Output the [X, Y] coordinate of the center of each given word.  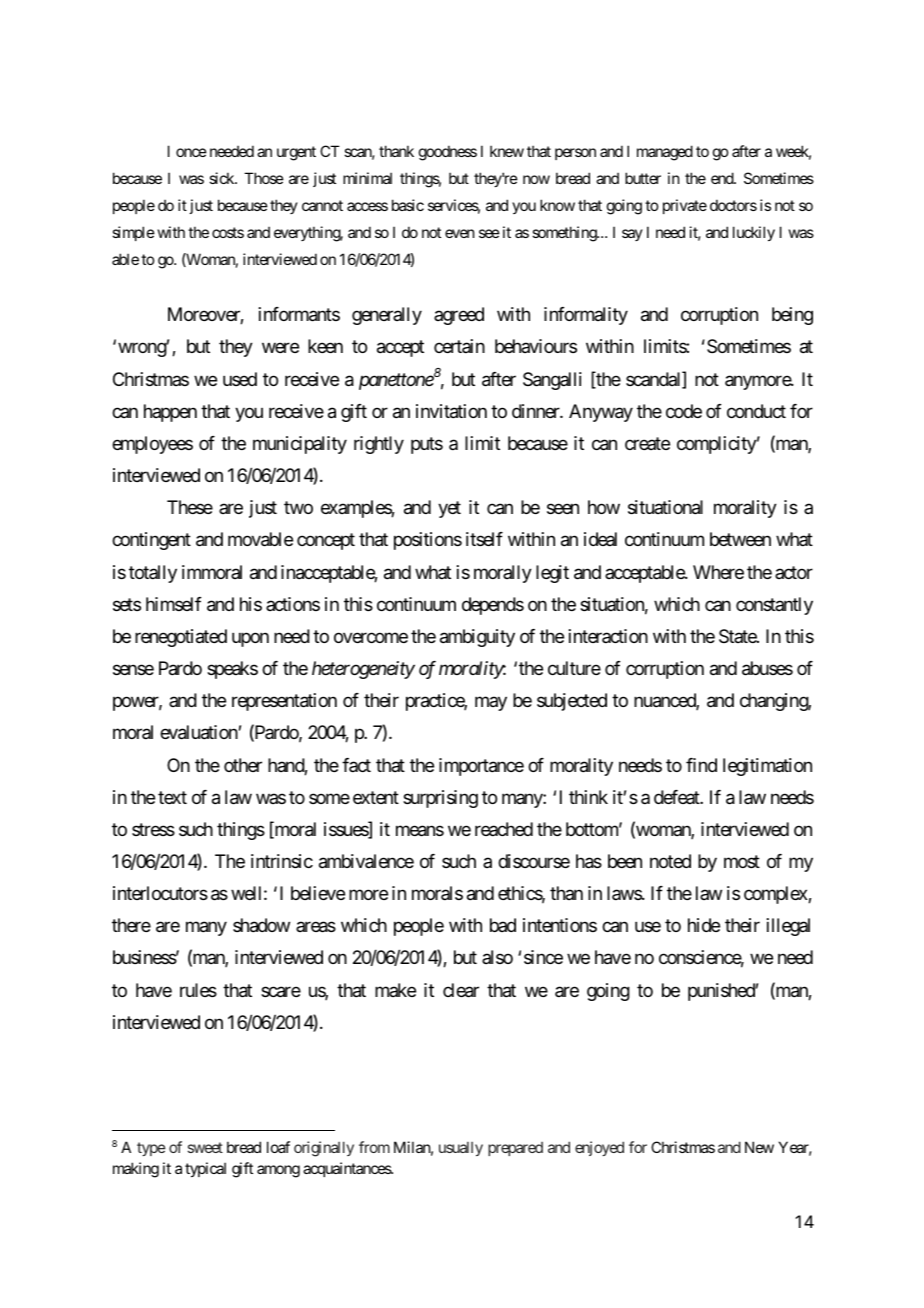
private [685, 206]
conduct [756, 411]
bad [503, 925]
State [738, 636]
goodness [448, 153]
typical [205, 1169]
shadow [261, 925]
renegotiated [181, 638]
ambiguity [477, 638]
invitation [451, 411]
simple [133, 233]
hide [704, 925]
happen [170, 413]
